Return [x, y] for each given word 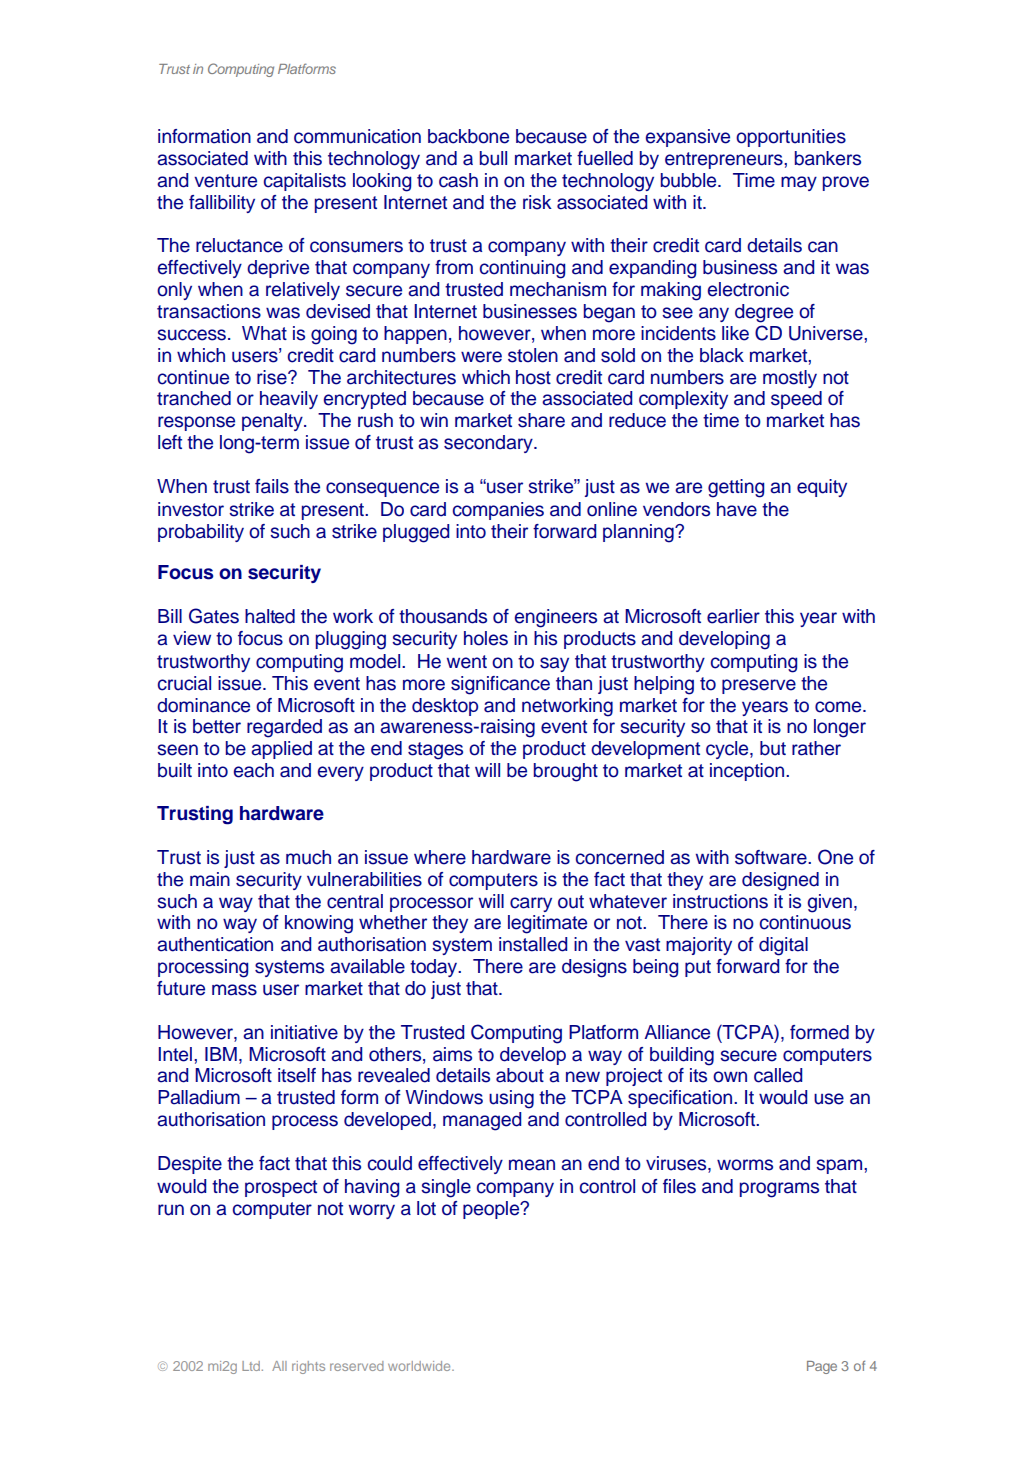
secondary [489, 444]
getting [736, 488]
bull [493, 158]
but [773, 748]
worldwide [420, 1366]
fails [272, 486]
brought [566, 772]
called [778, 1075]
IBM [221, 1054]
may [799, 183]
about [520, 1075]
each [254, 770]
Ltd [252, 1366]
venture [225, 181]
